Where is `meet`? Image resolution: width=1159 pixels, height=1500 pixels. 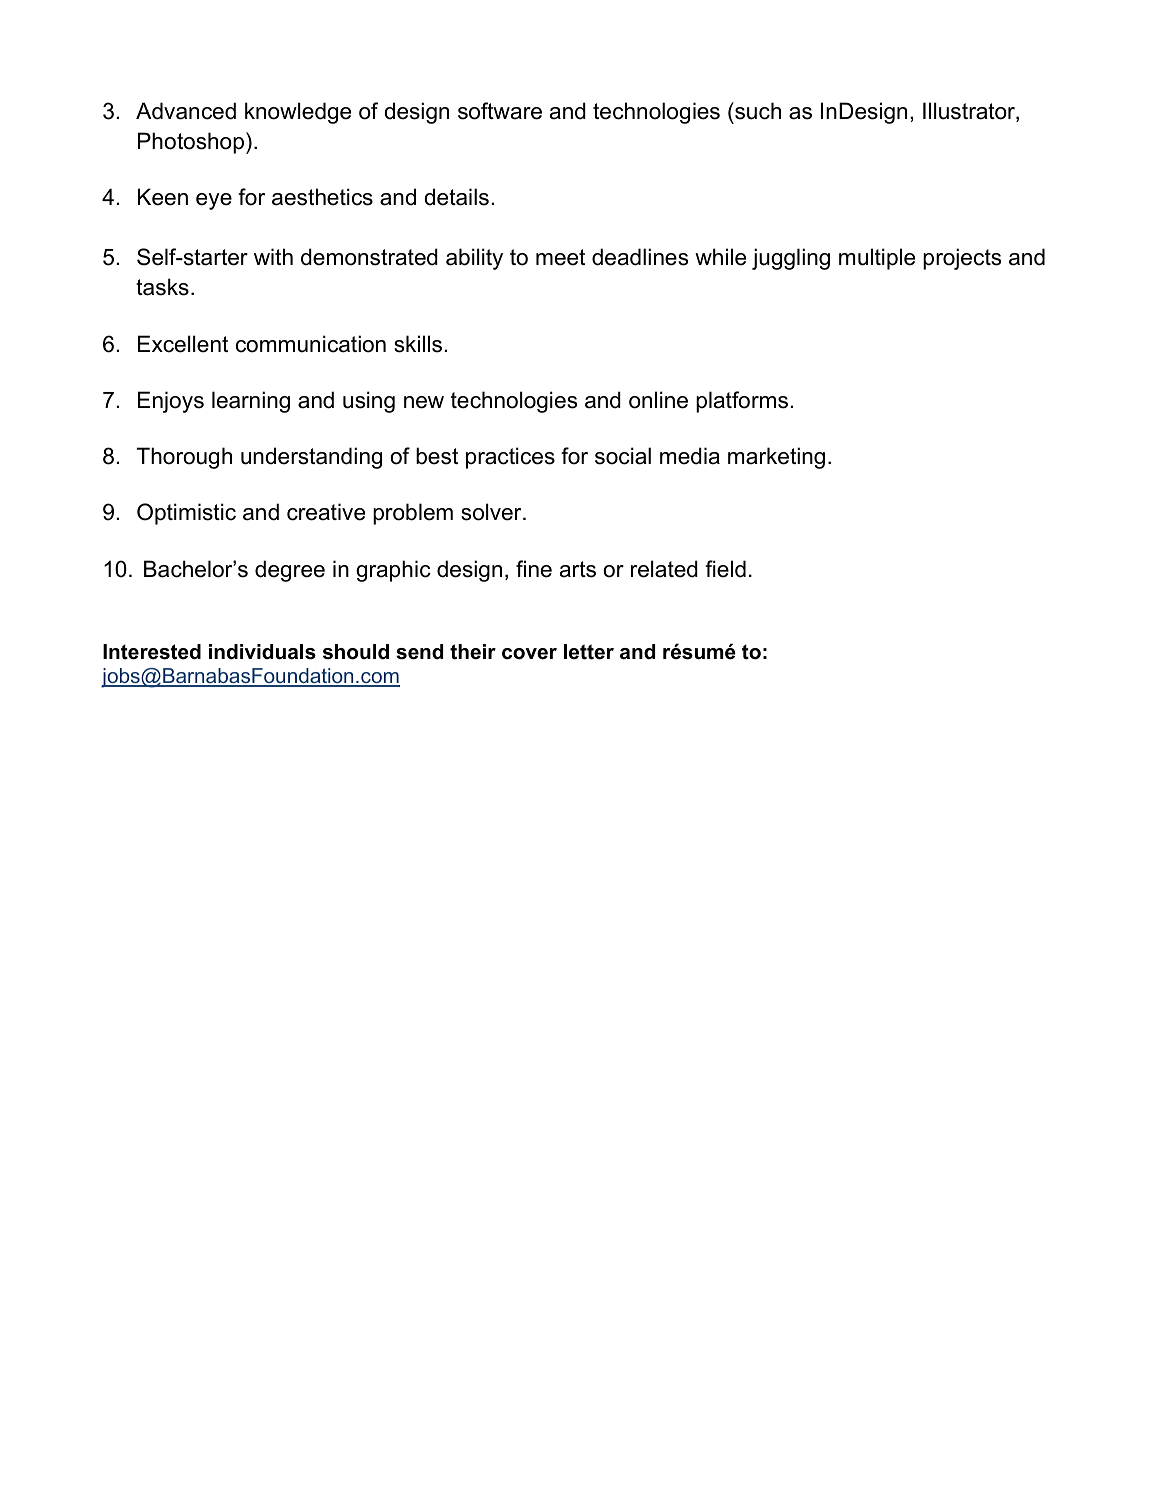
meet is located at coordinates (560, 257).
